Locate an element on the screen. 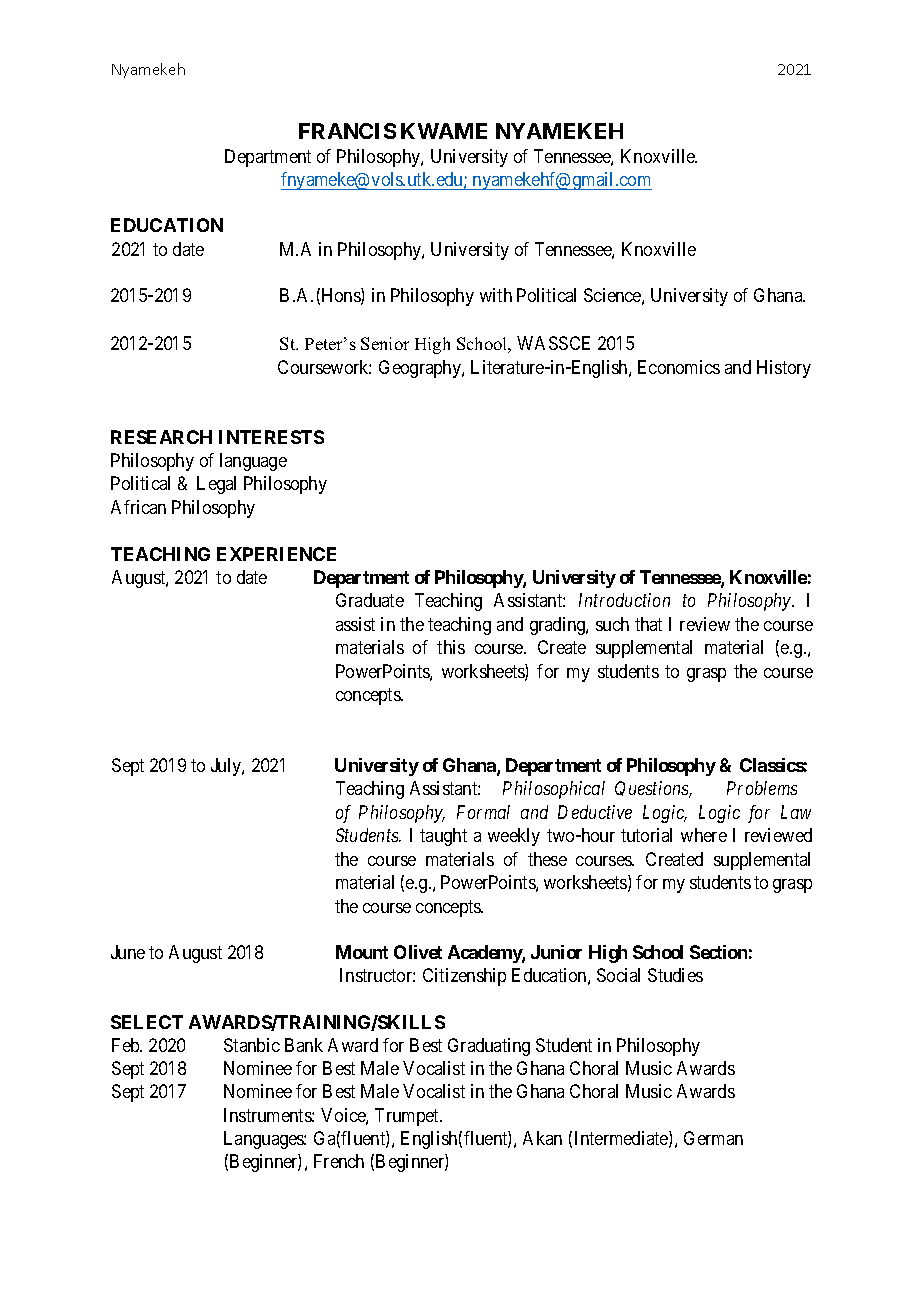 The height and width of the screenshot is (1308, 924). with is located at coordinates (496, 295).
